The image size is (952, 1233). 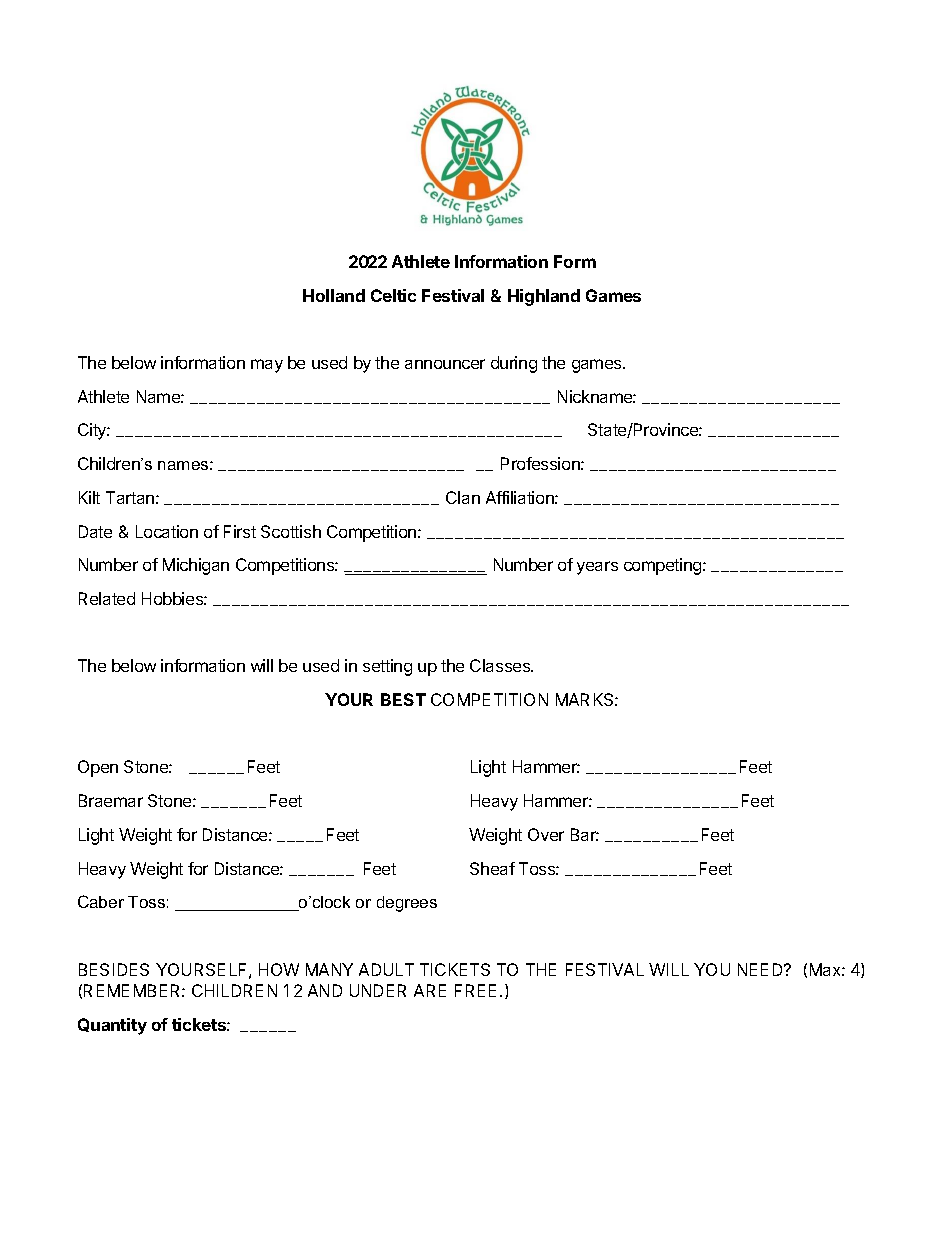 What do you see at coordinates (475, 990) in the screenshot?
I see `FREE` at bounding box center [475, 990].
